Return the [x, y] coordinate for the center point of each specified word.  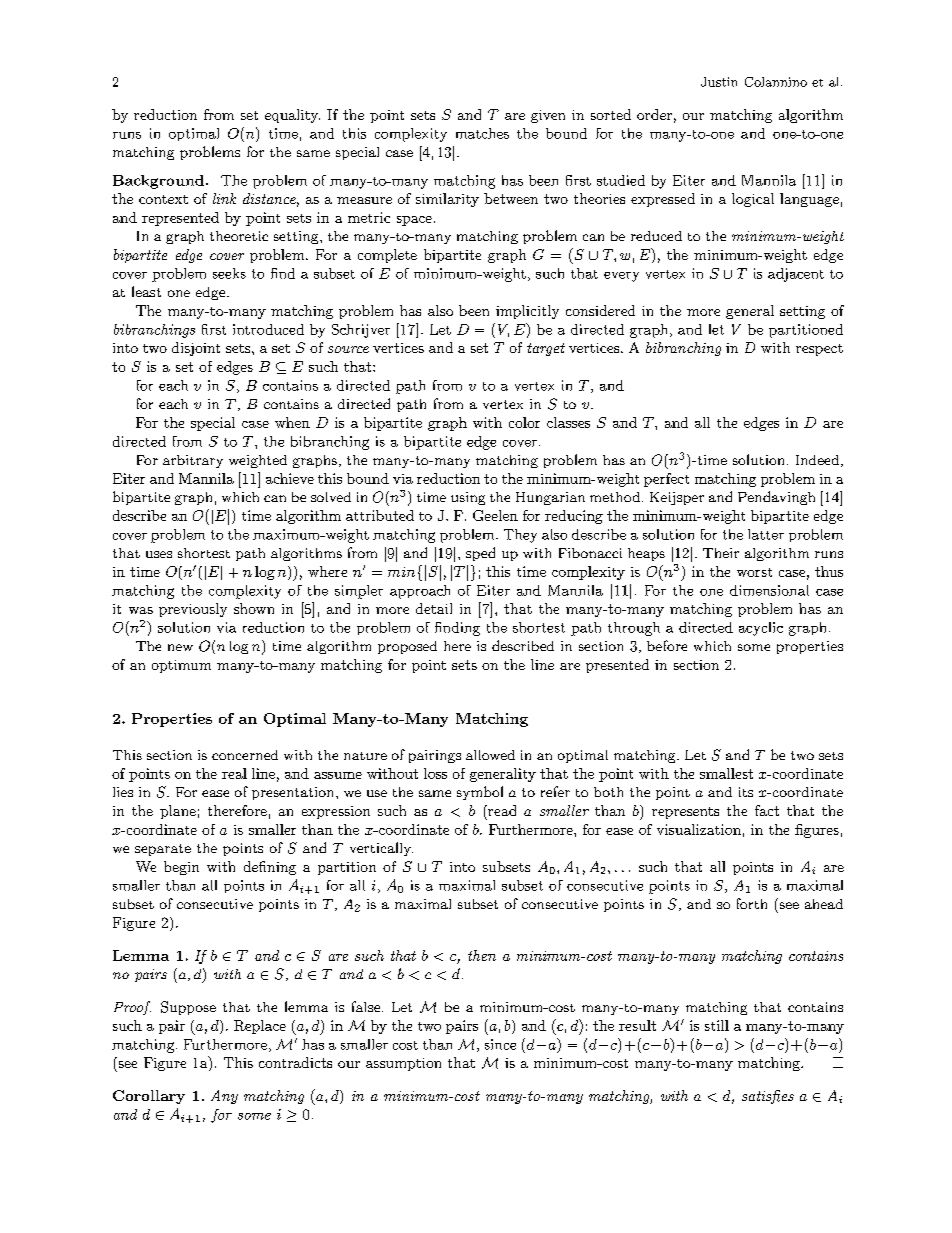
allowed [490, 755]
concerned [245, 755]
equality [292, 116]
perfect [666, 480]
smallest [726, 773]
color [524, 422]
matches [482, 133]
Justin [719, 82]
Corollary [149, 1097]
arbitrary [193, 461]
